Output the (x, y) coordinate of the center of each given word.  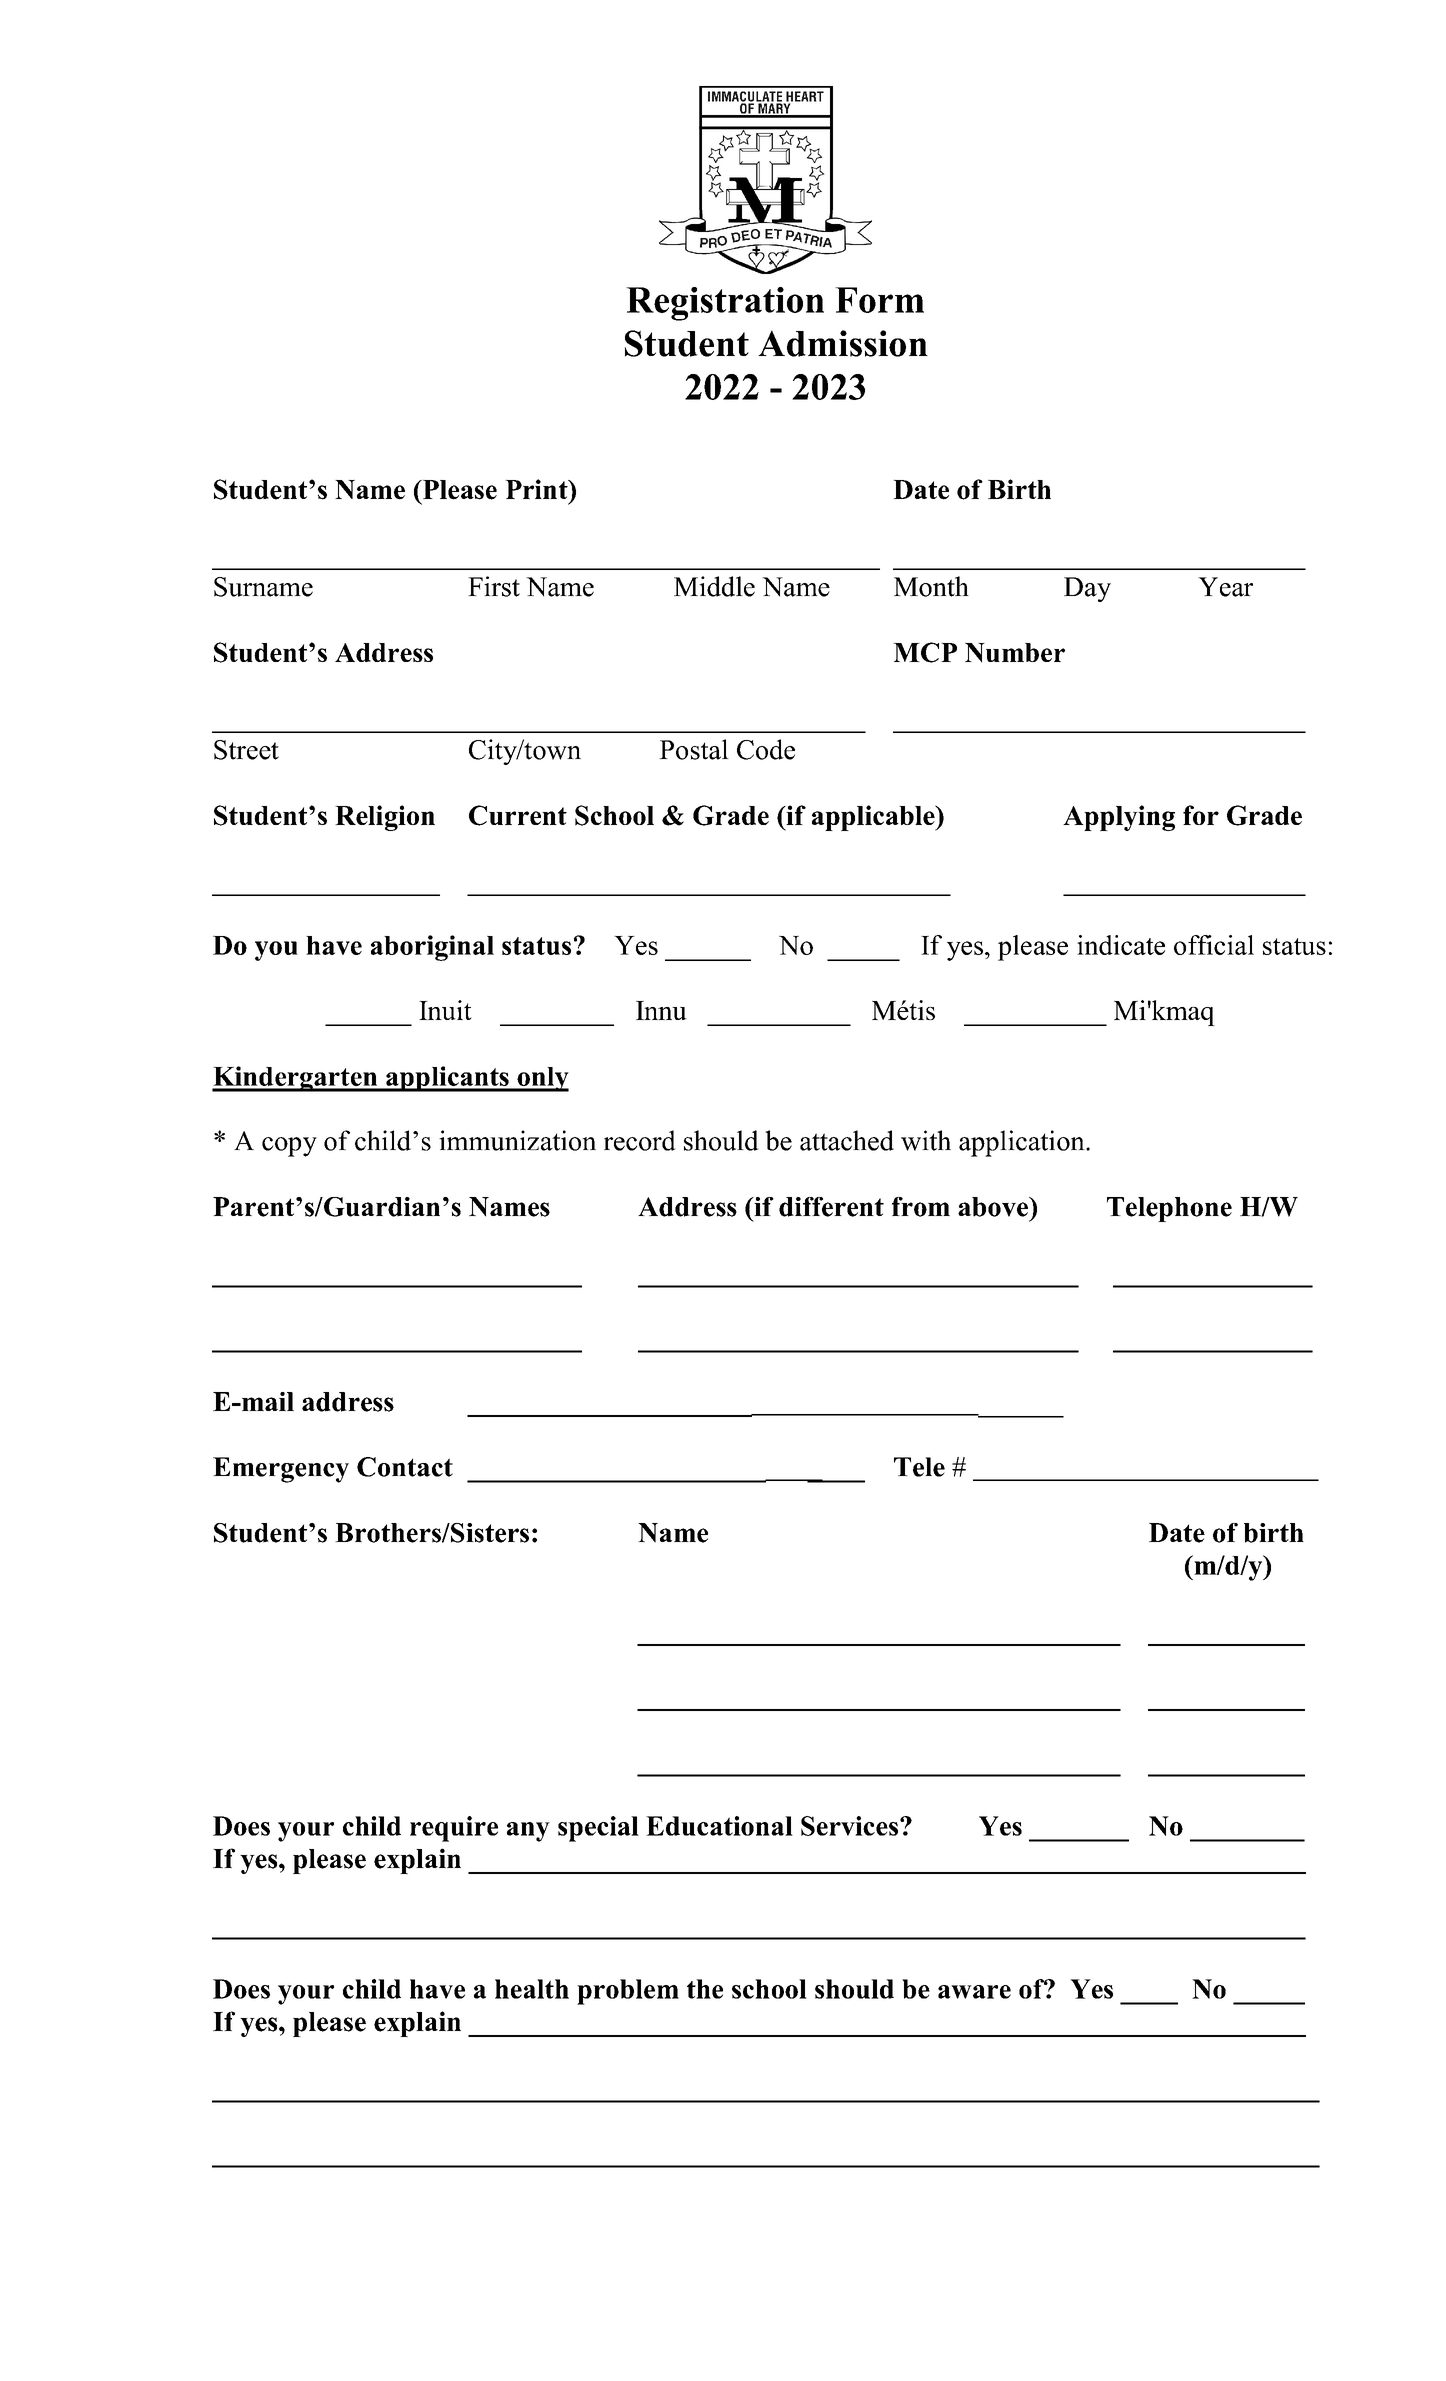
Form (879, 300)
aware (974, 1992)
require (454, 1829)
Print (537, 489)
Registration (725, 304)
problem (628, 1992)
